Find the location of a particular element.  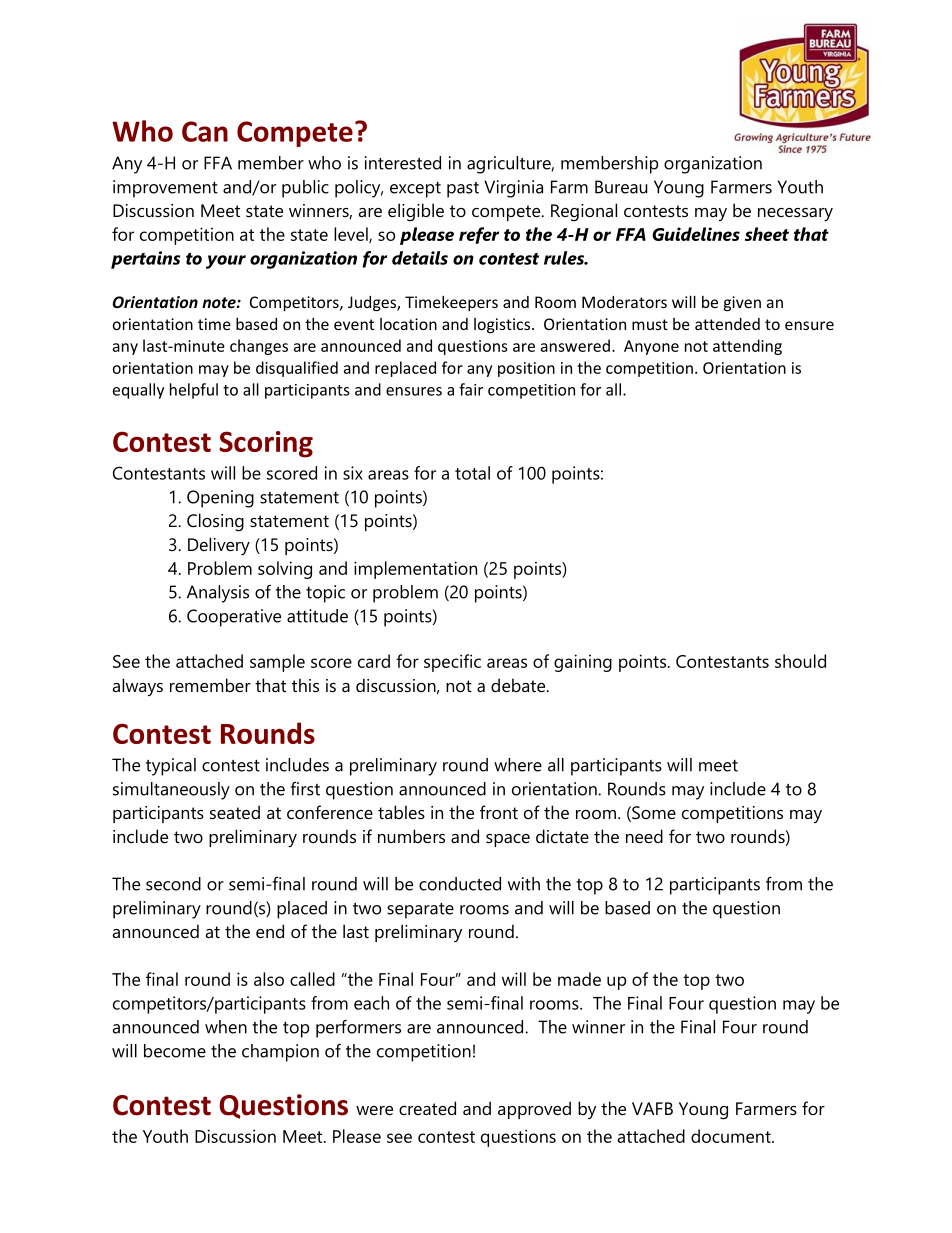

past is located at coordinates (463, 190).
